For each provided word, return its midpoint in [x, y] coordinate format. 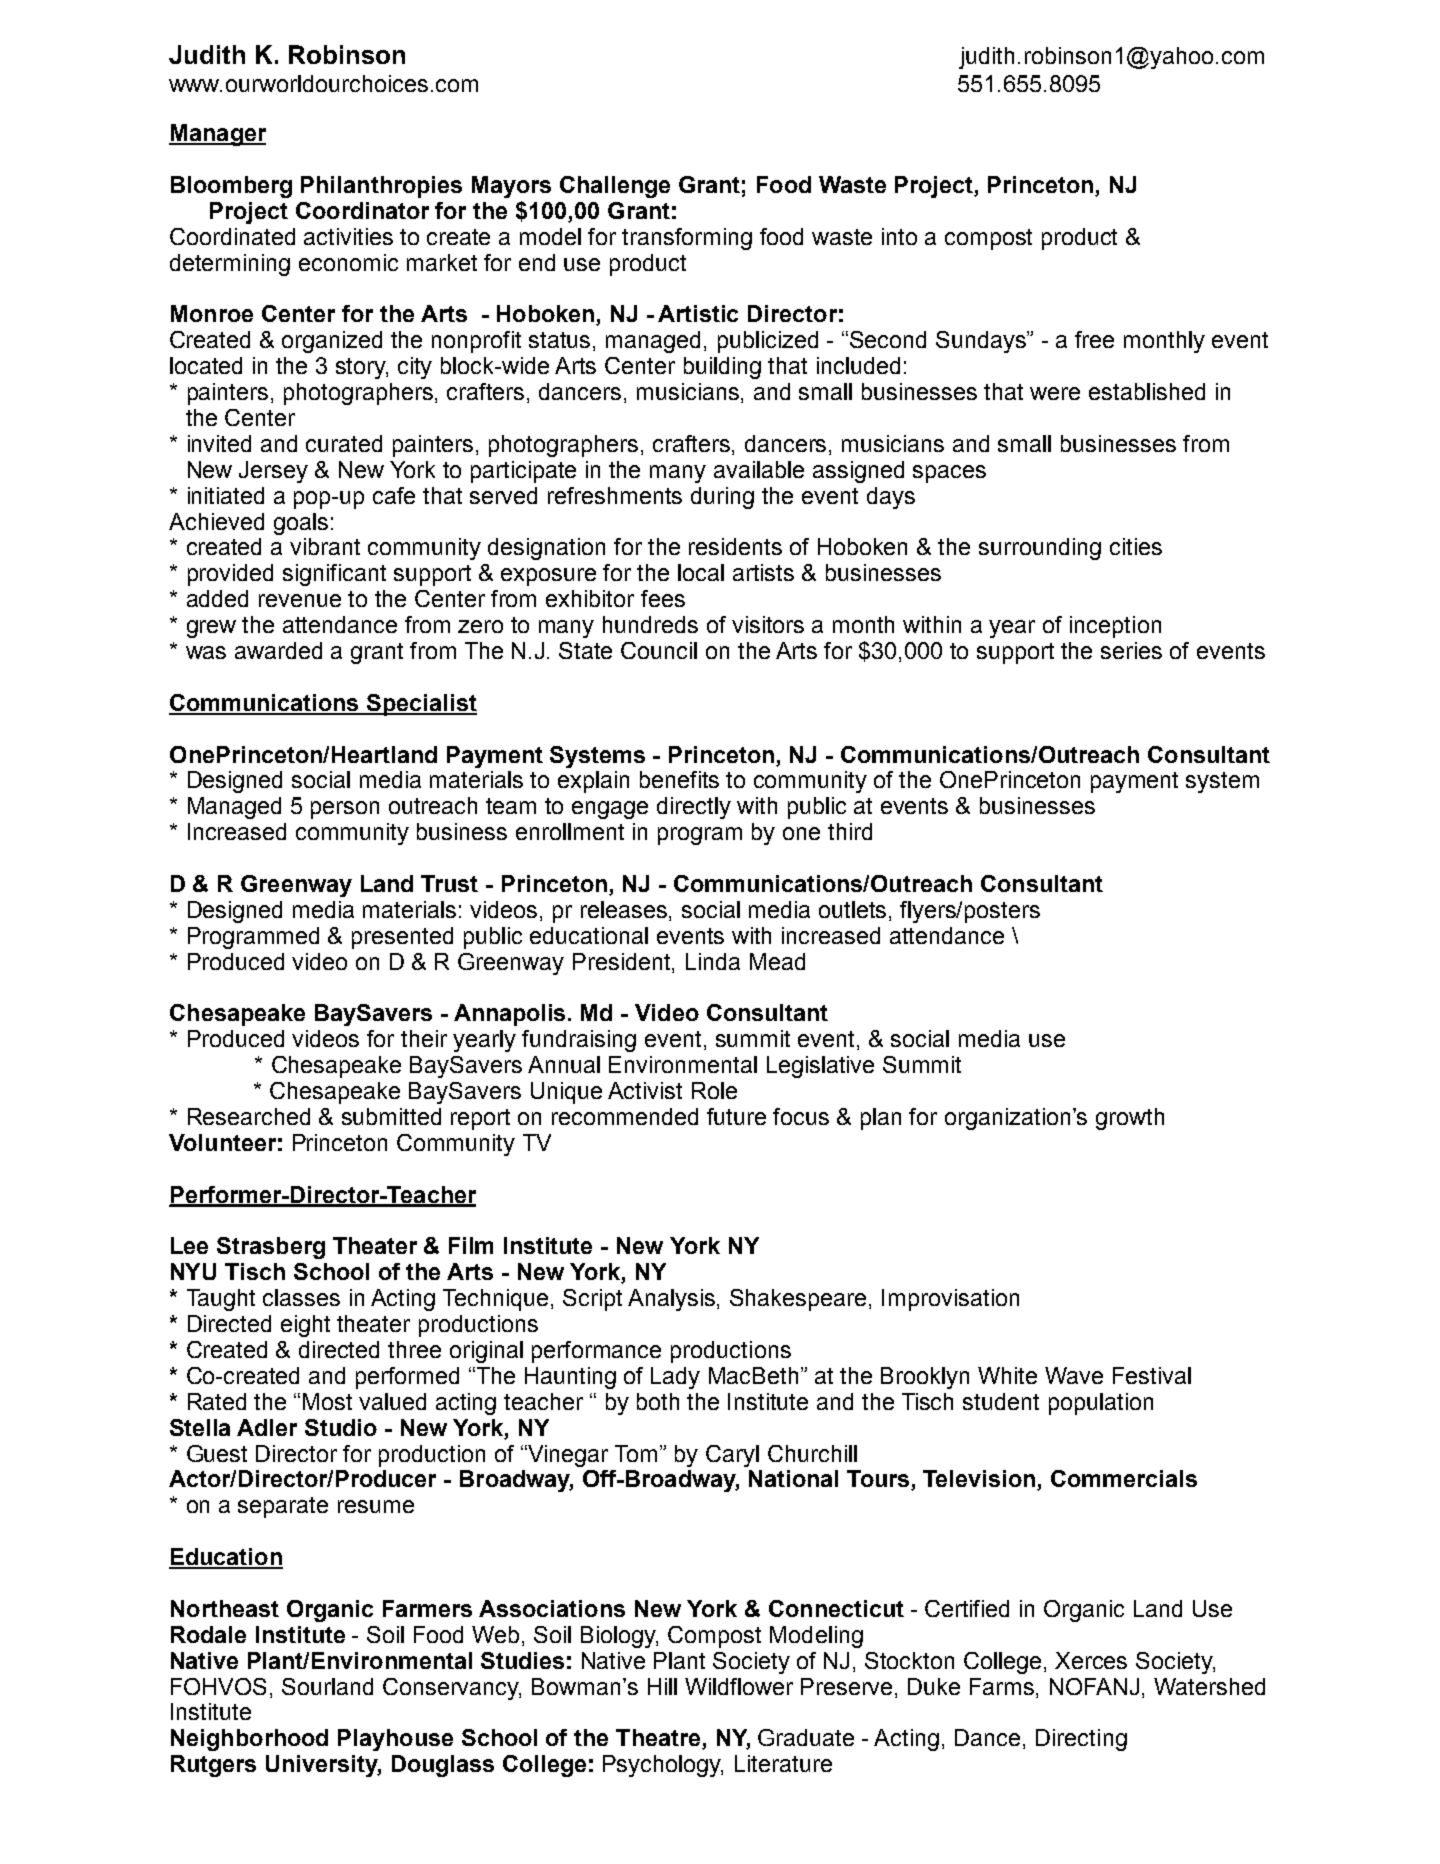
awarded [278, 650]
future [736, 1116]
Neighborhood [249, 1740]
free [1094, 339]
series [1131, 650]
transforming [687, 239]
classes [301, 1297]
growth [1130, 1119]
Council [659, 650]
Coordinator [362, 210]
